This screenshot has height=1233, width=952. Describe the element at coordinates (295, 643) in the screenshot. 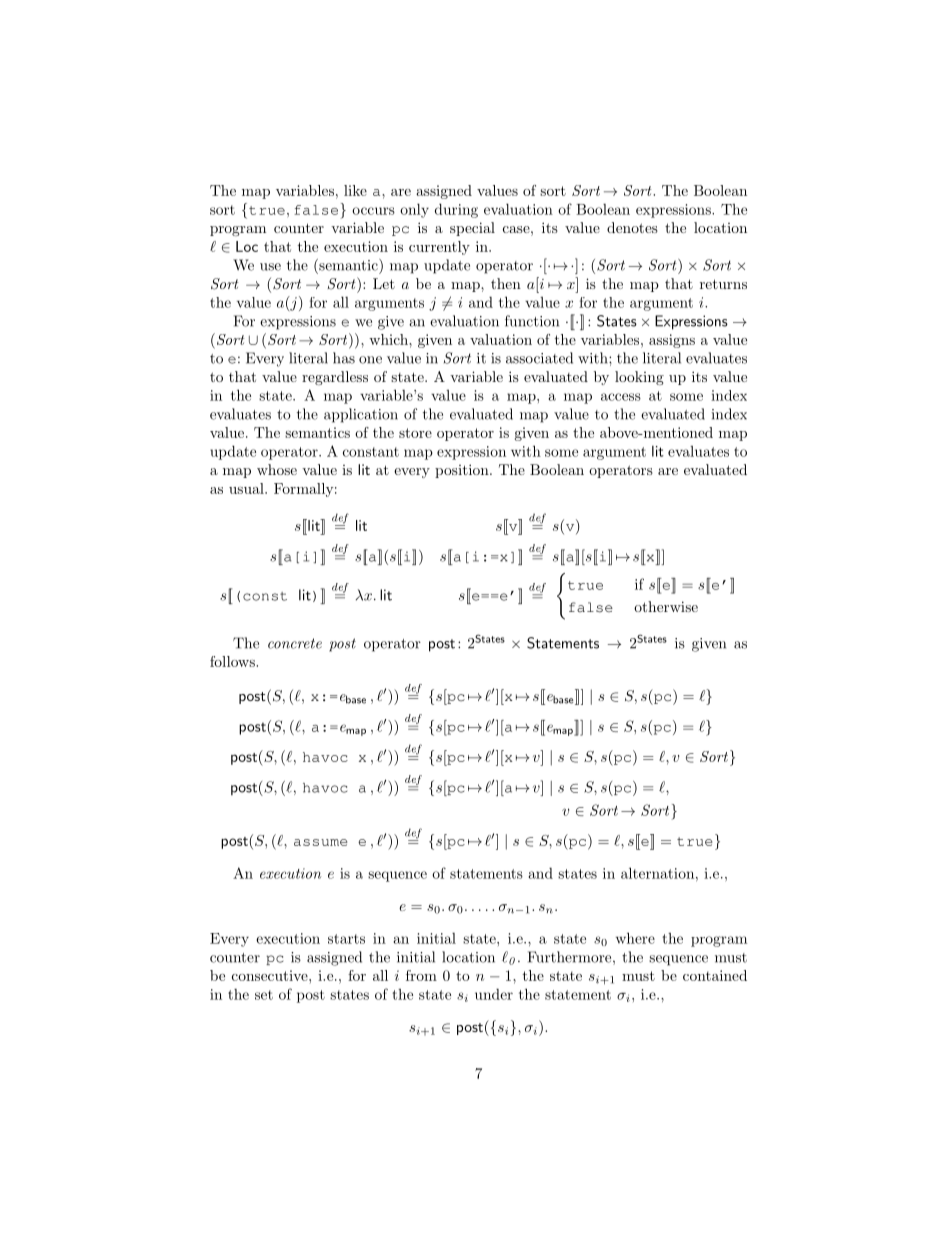

I see `concrete` at that location.
